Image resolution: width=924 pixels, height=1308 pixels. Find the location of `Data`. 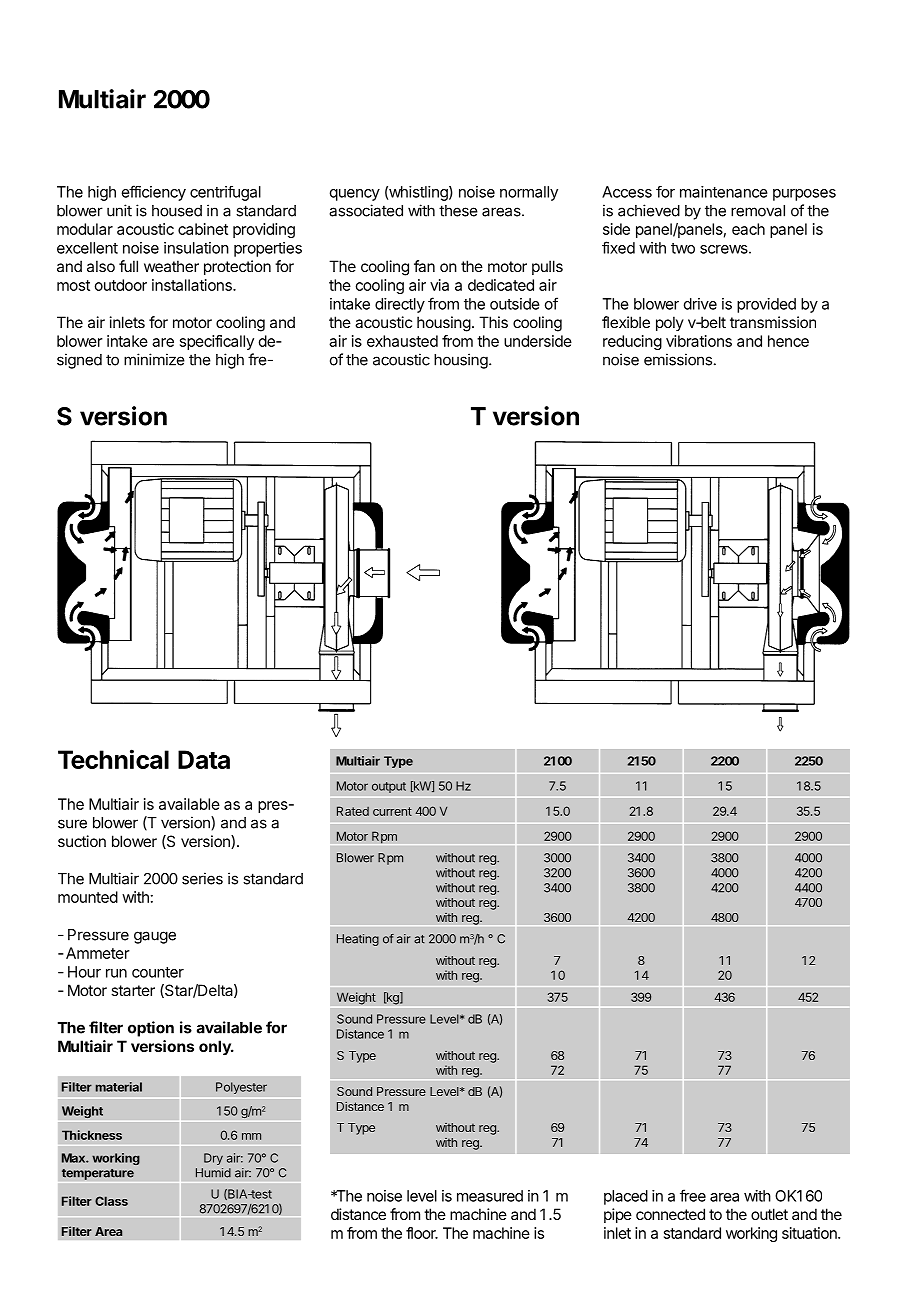

Data is located at coordinates (204, 759).
